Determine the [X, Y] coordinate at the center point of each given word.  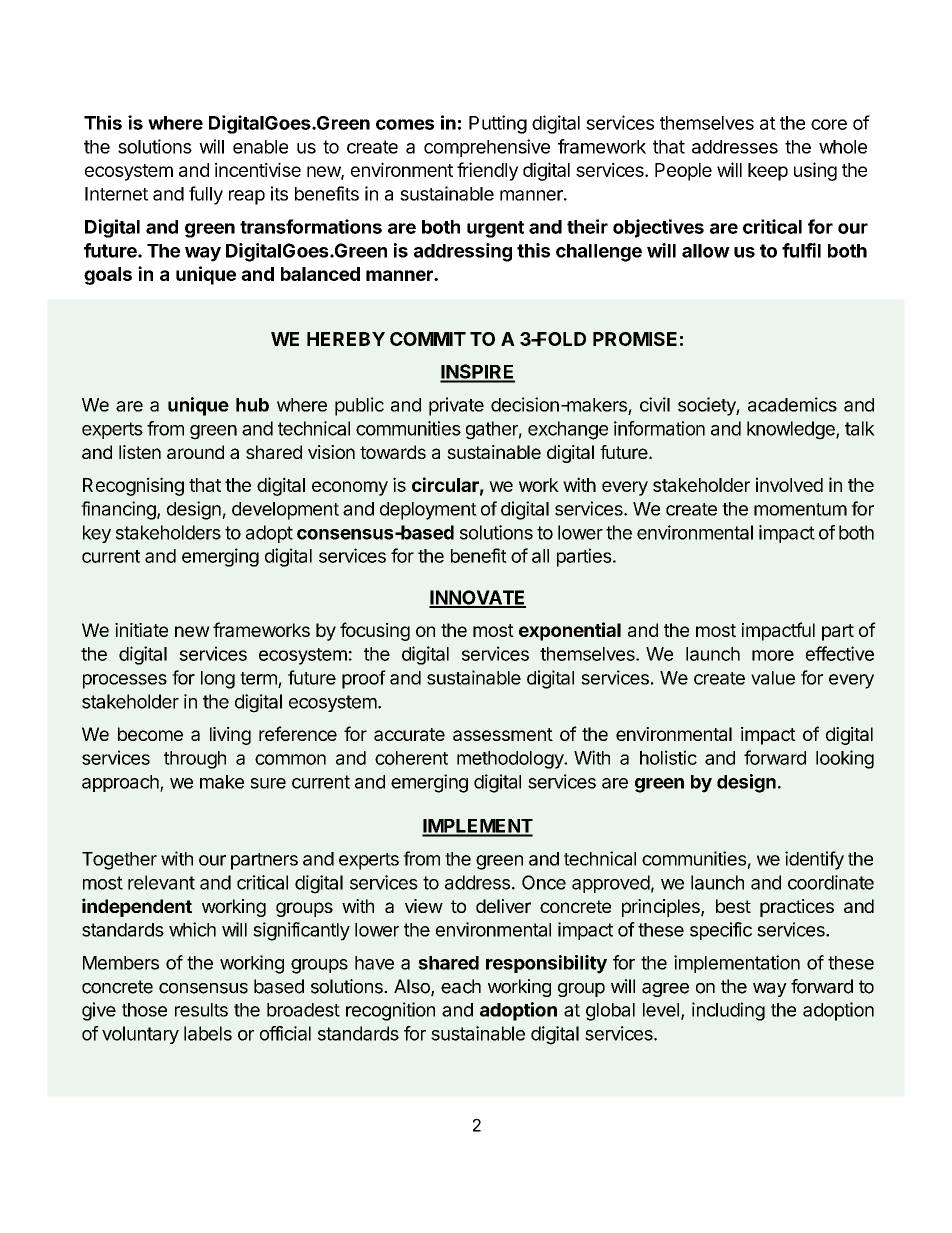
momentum [800, 509]
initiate [141, 630]
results [201, 1010]
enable [260, 147]
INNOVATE [477, 598]
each [461, 986]
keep [768, 172]
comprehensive [487, 148]
